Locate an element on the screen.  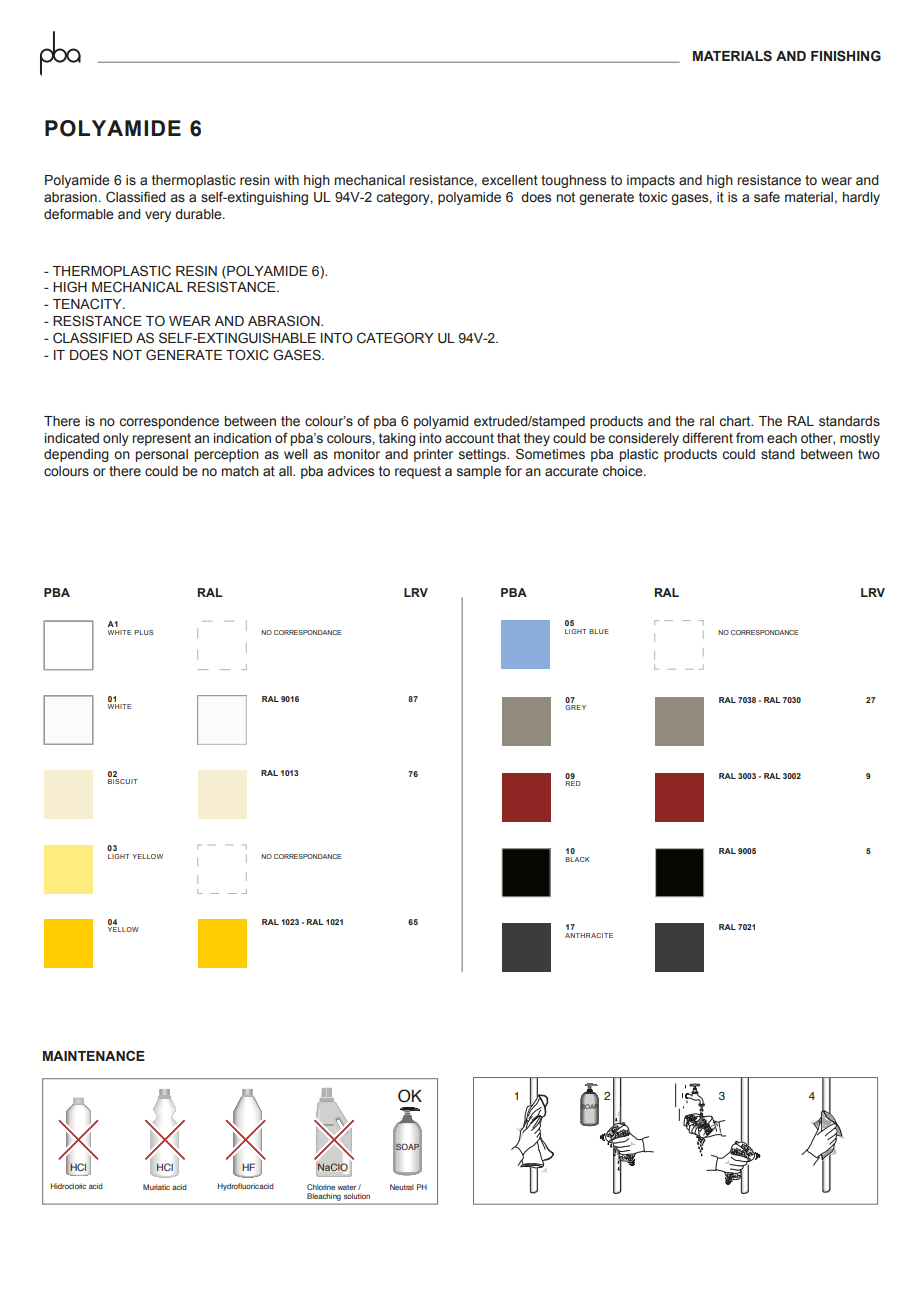
account is located at coordinates (469, 438).
